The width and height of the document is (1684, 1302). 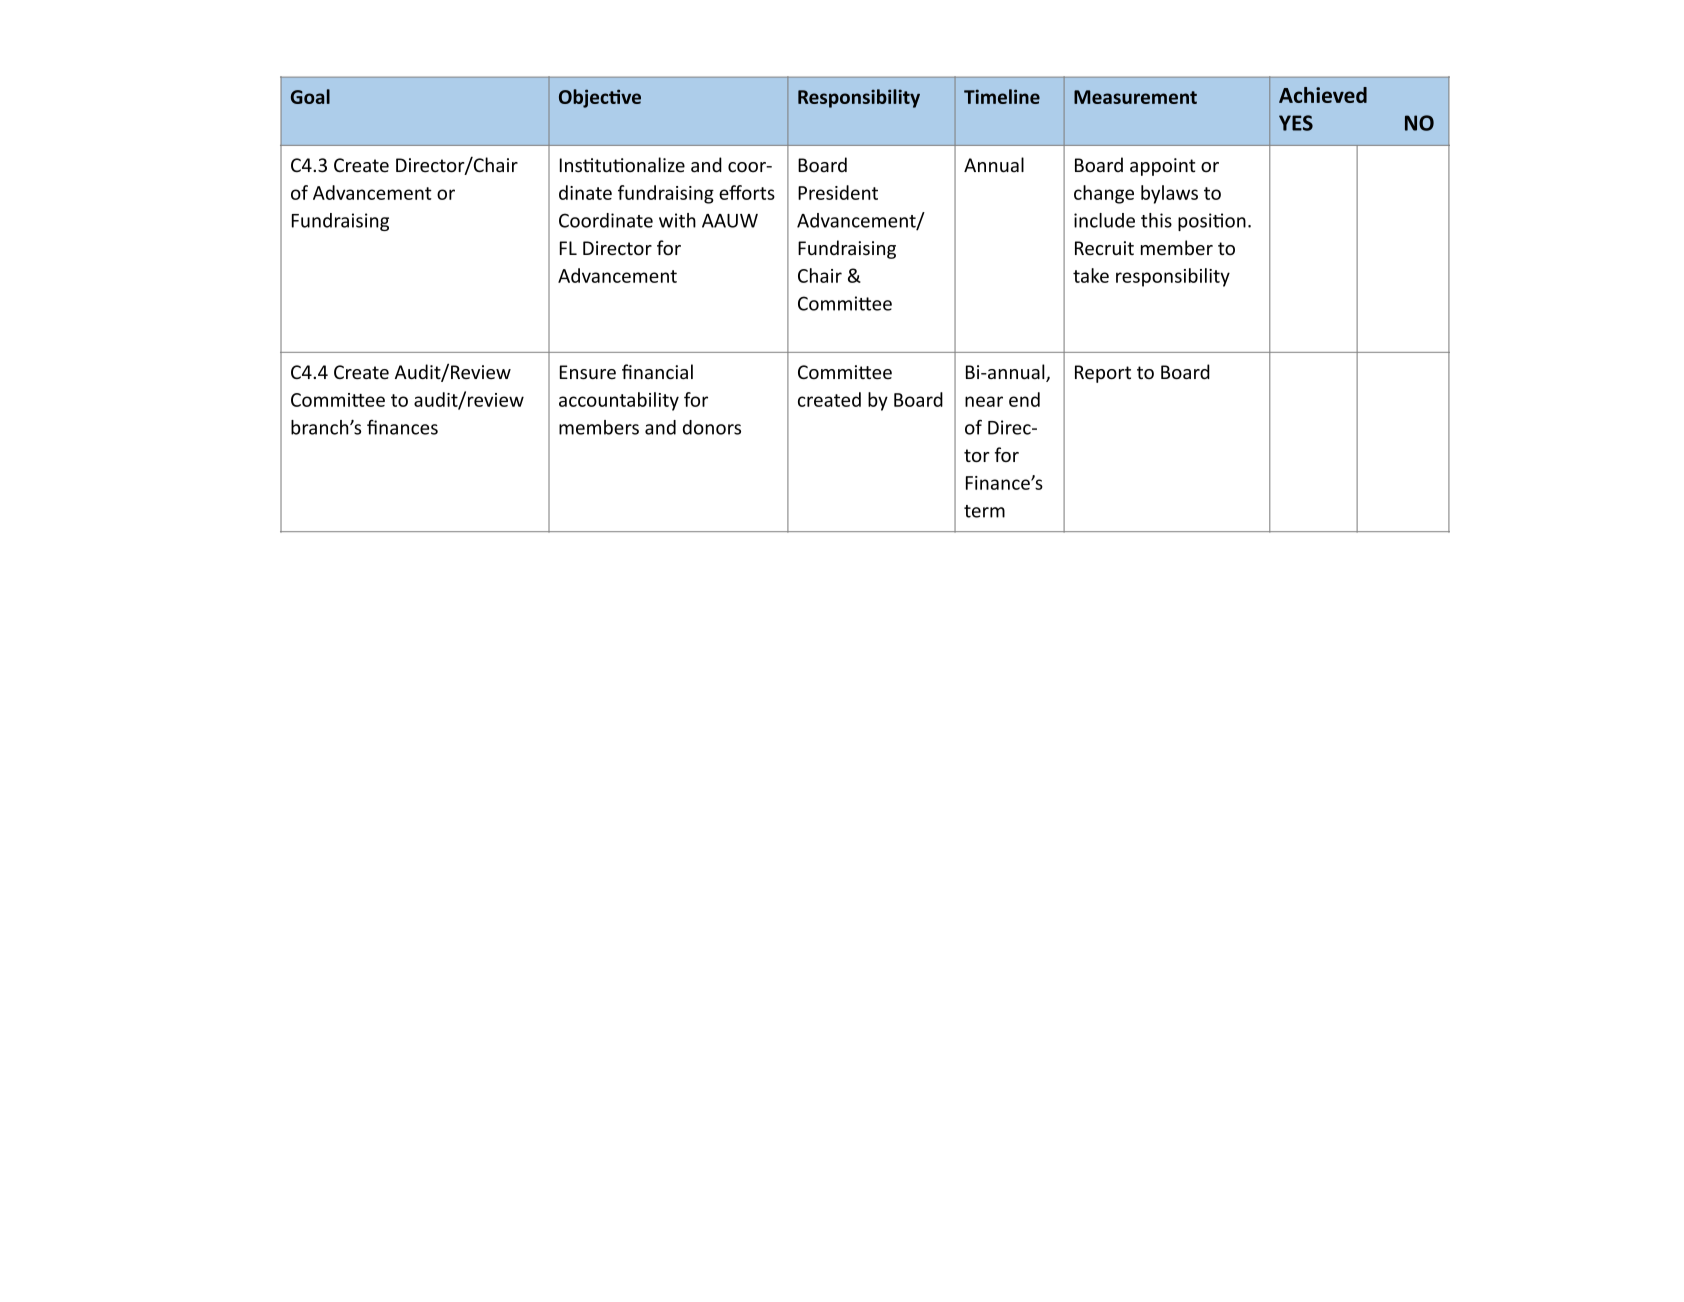 I want to click on with, so click(x=677, y=220).
